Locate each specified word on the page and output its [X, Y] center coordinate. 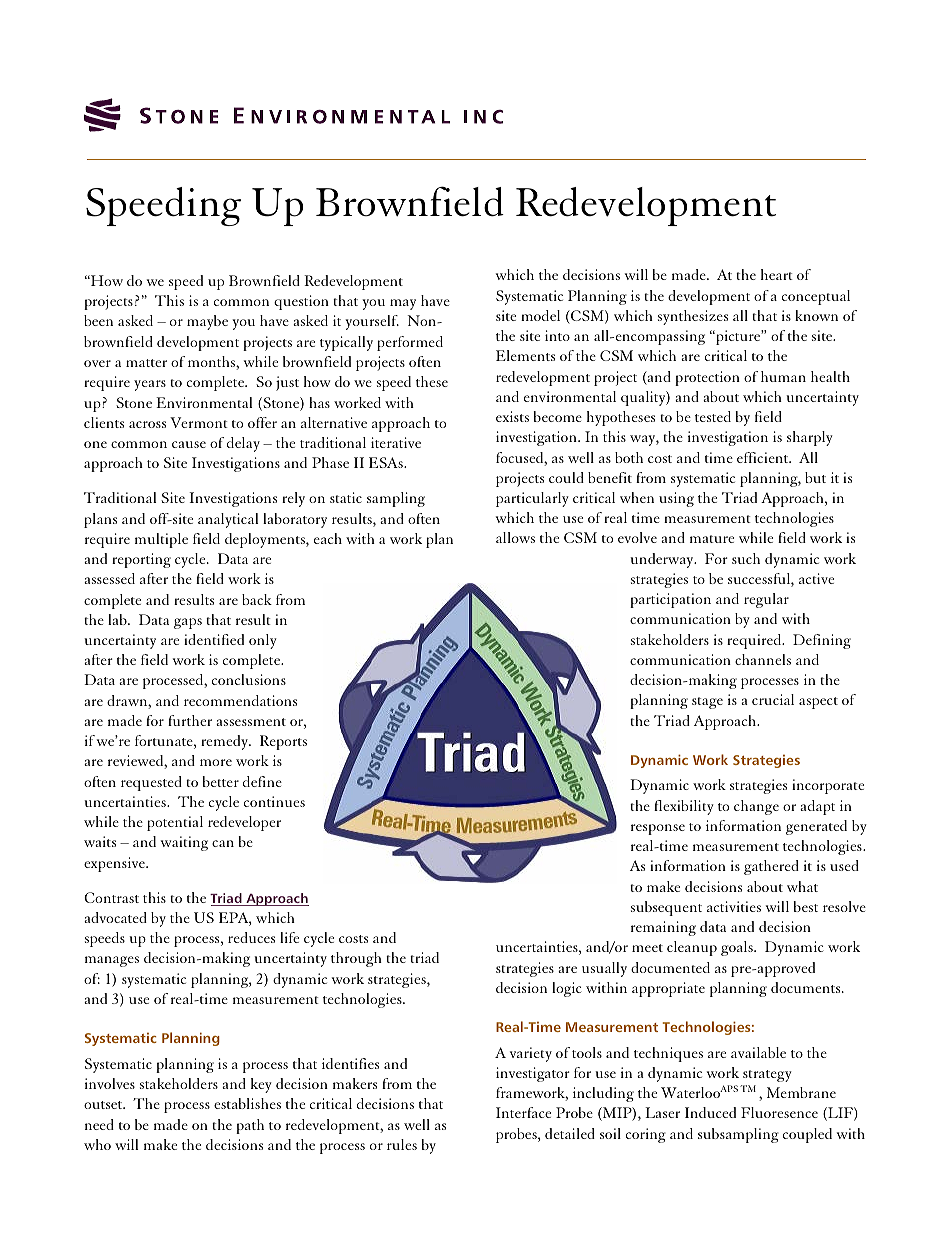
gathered [771, 867]
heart [777, 274]
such [746, 558]
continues [274, 801]
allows [515, 537]
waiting [184, 843]
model [540, 315]
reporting [141, 560]
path [250, 1126]
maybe [207, 322]
